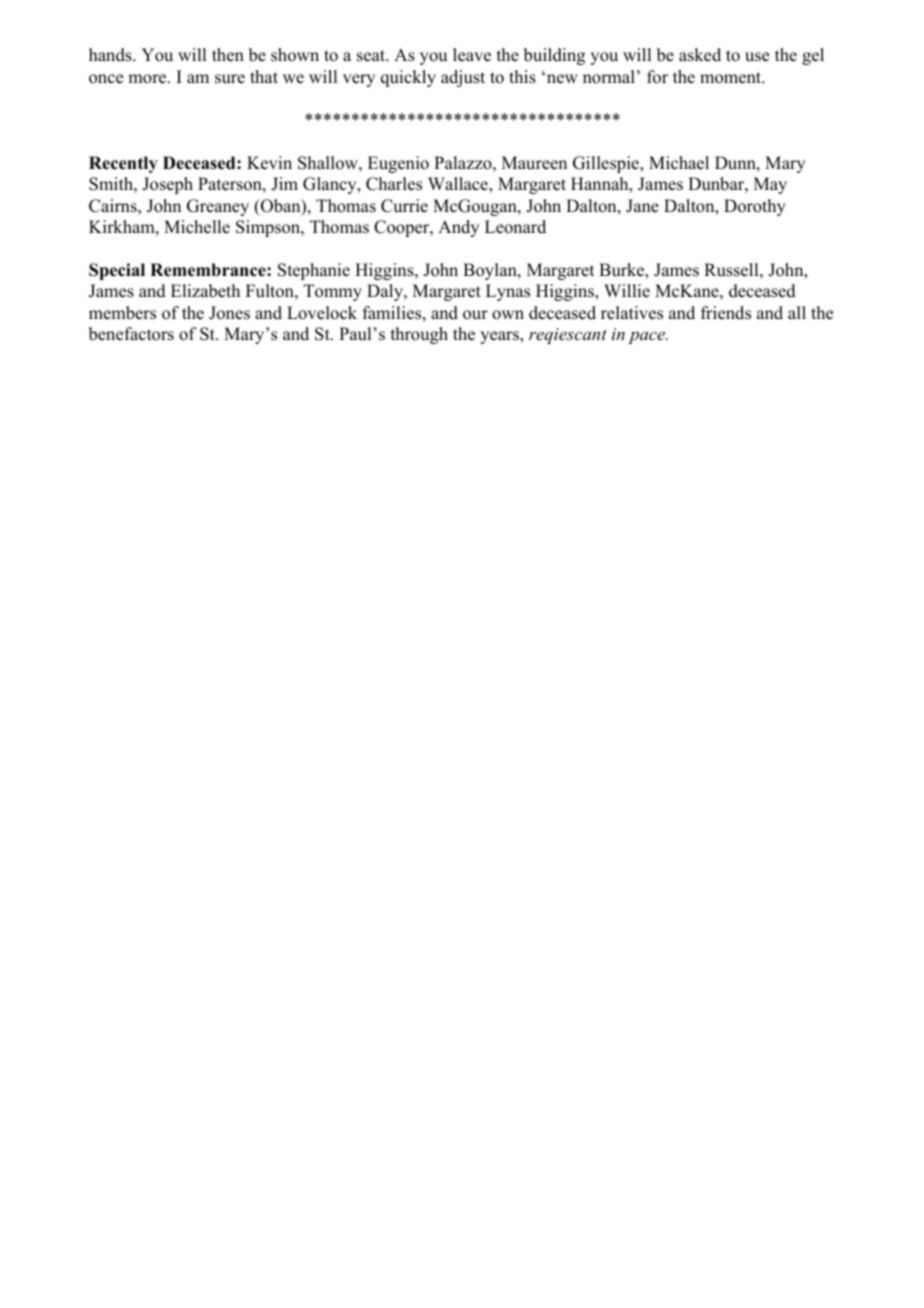 This page has height=1308, width=924. I want to click on friends, so click(726, 313).
